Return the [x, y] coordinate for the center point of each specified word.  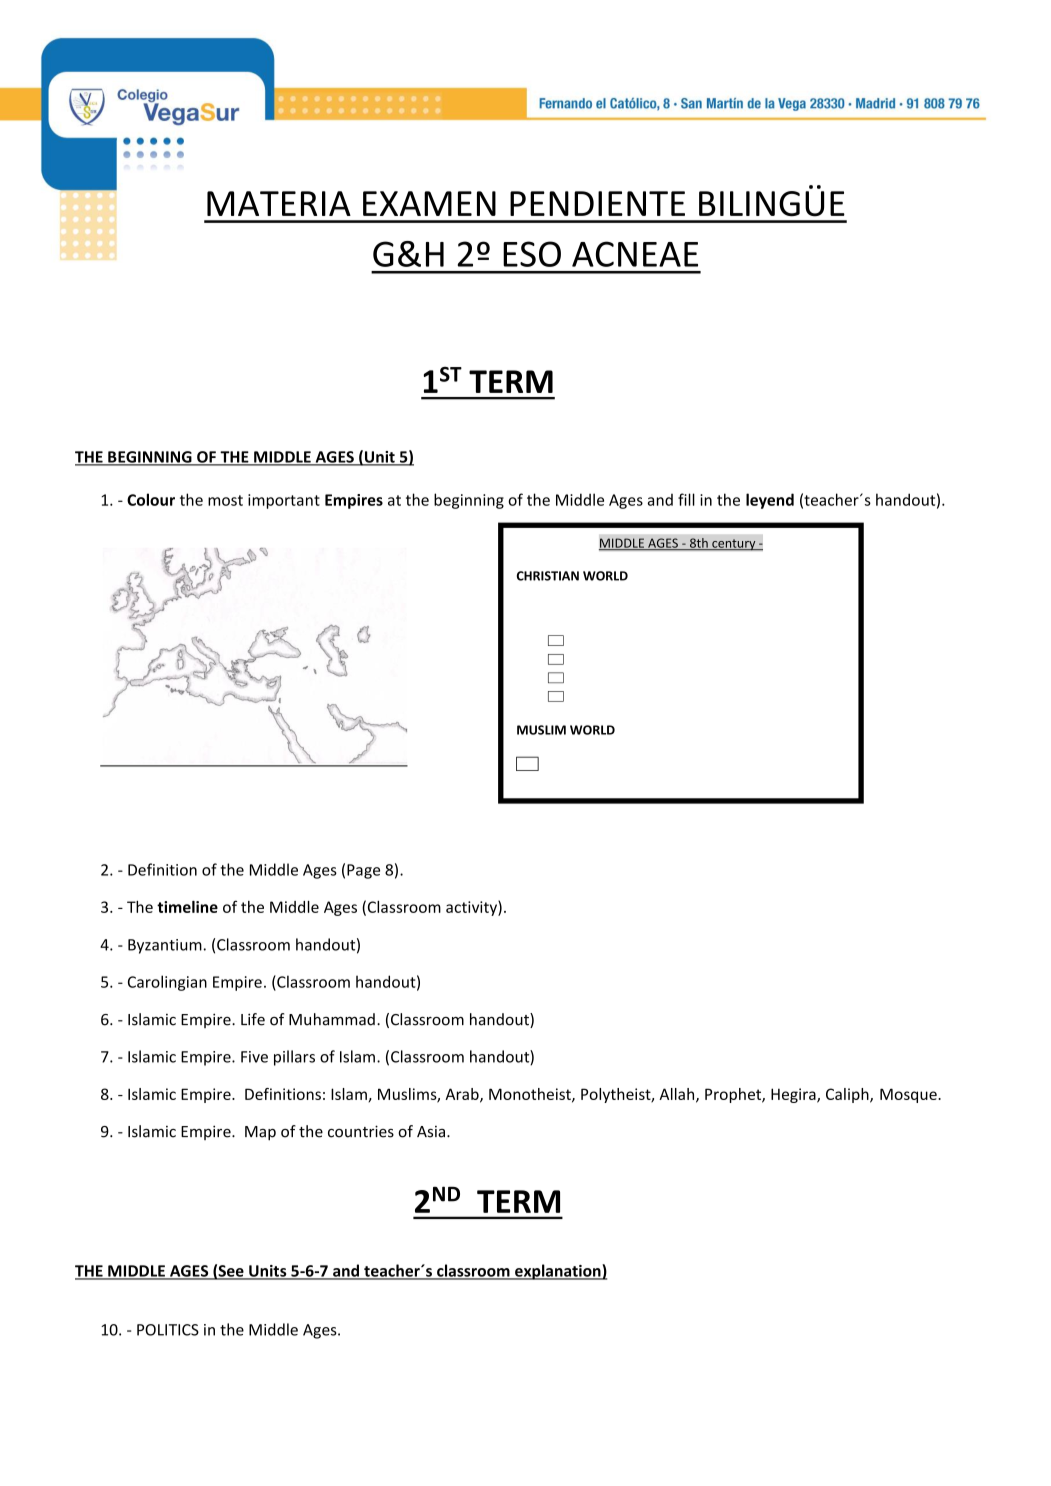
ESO [532, 254]
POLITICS [168, 1330]
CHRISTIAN [548, 576]
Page [363, 871]
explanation [558, 1272]
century [734, 545]
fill [686, 499]
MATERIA [279, 203]
